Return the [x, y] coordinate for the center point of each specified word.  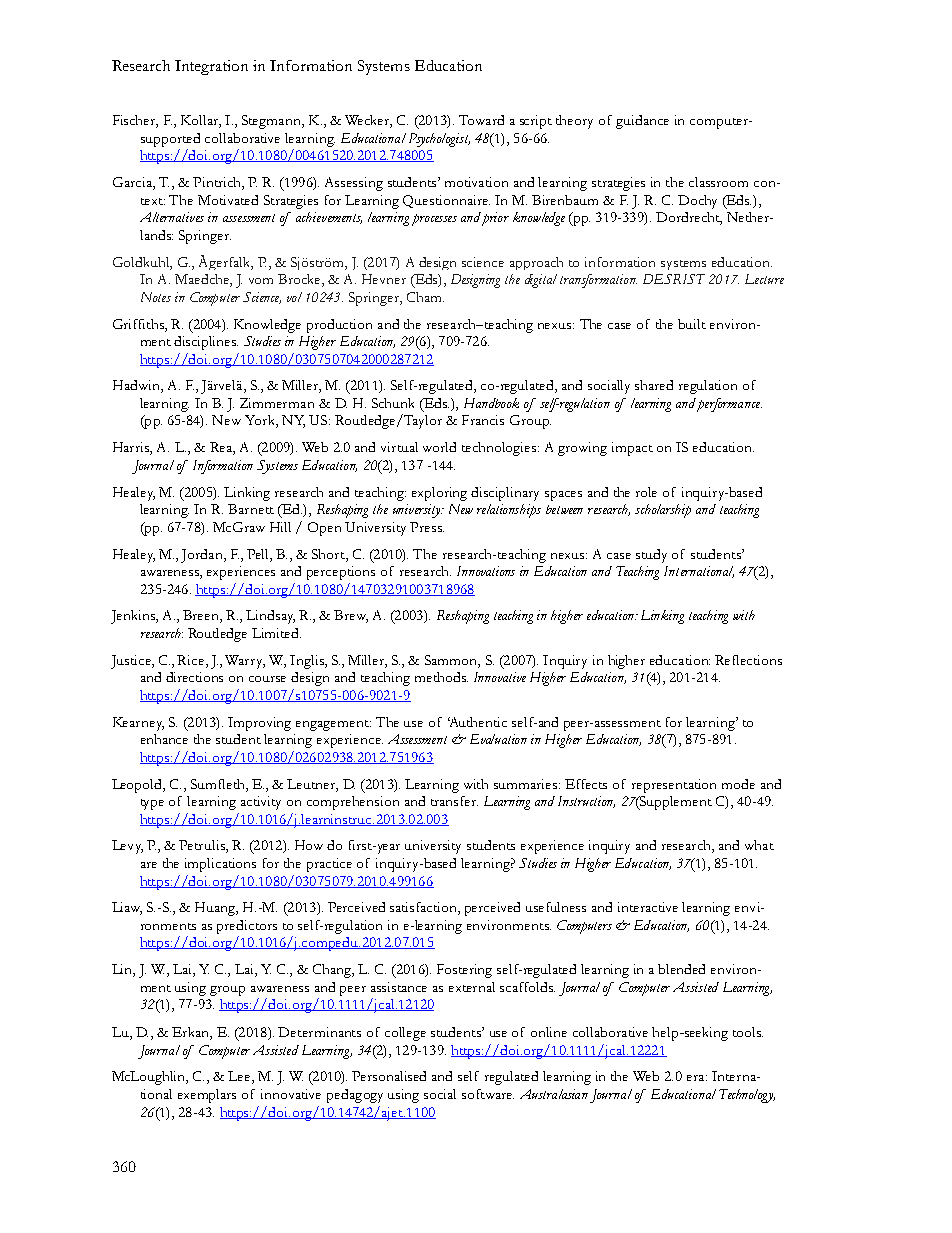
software [488, 1094]
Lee [240, 1077]
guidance [642, 122]
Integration [211, 67]
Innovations [486, 571]
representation [674, 786]
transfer [454, 801]
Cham [425, 297]
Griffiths [139, 324]
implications [220, 865]
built [692, 324]
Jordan [203, 556]
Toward [481, 120]
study [651, 556]
